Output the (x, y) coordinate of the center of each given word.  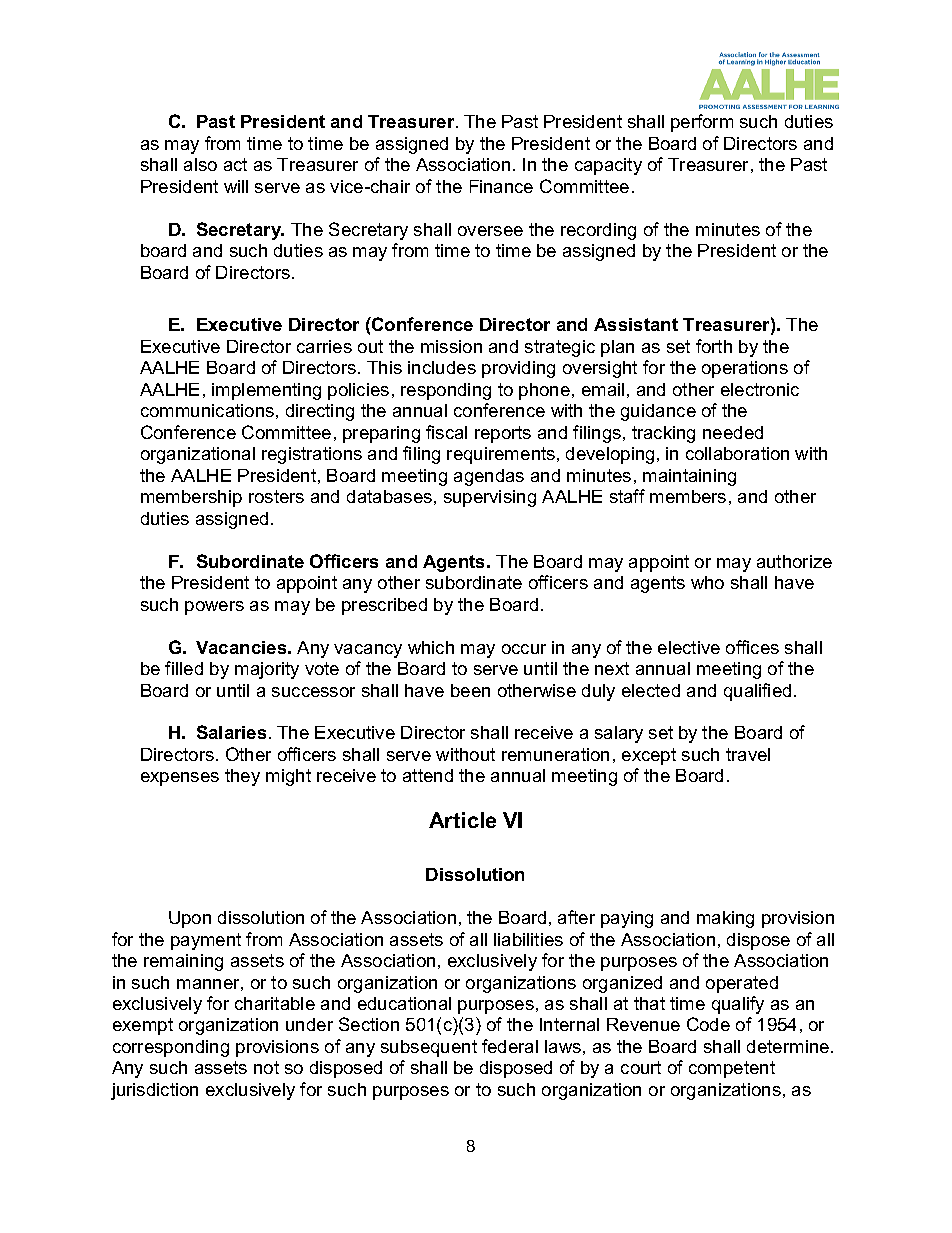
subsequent (429, 1048)
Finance (501, 186)
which (431, 647)
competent (732, 1069)
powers (214, 608)
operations (745, 369)
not (266, 1067)
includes (442, 367)
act (235, 164)
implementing (266, 391)
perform (702, 123)
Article (462, 820)
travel (748, 754)
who (707, 582)
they (242, 777)
